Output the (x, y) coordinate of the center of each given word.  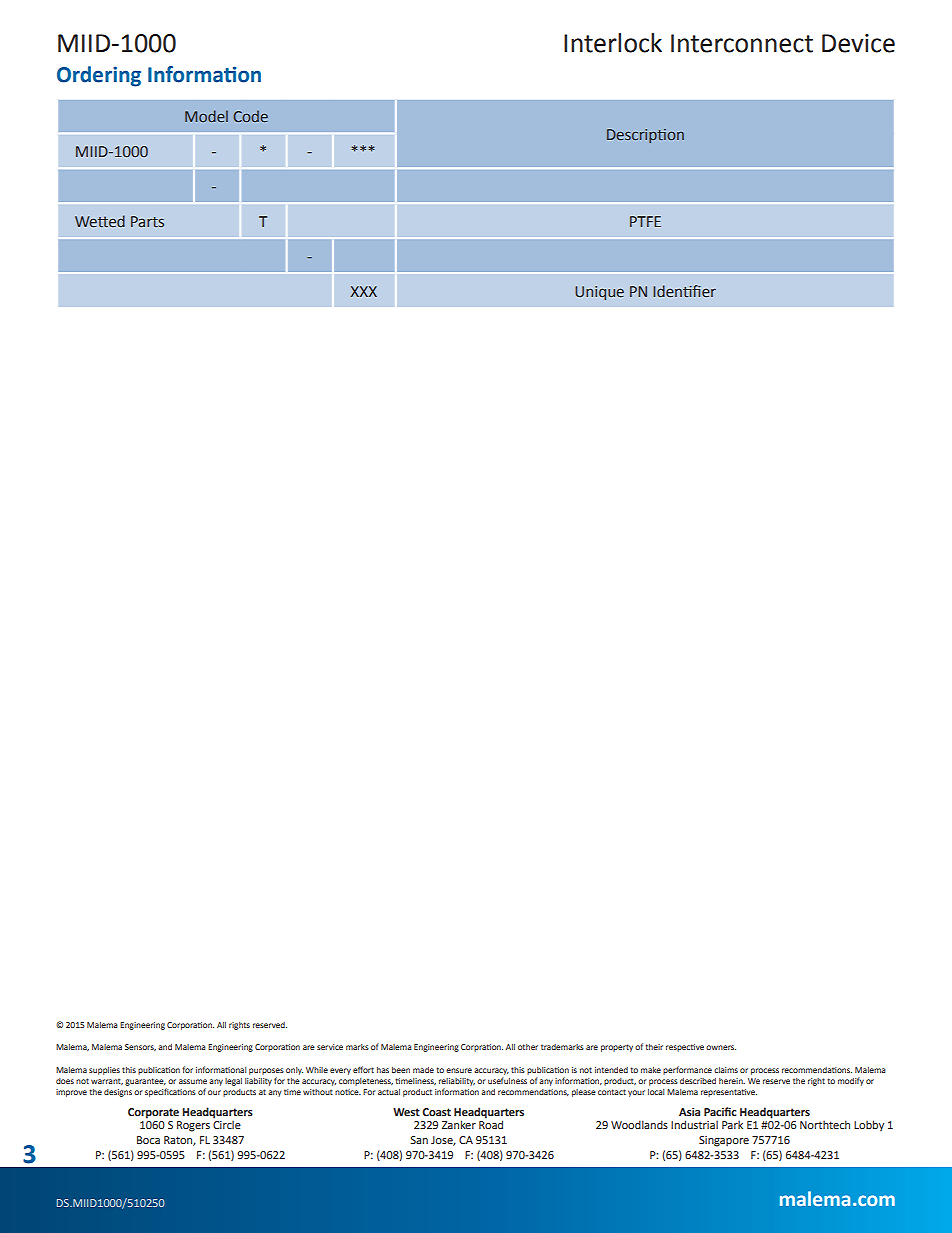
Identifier (684, 291)
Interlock (613, 43)
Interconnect (742, 43)
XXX (364, 291)
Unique (599, 293)
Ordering (99, 76)
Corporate (153, 1113)
